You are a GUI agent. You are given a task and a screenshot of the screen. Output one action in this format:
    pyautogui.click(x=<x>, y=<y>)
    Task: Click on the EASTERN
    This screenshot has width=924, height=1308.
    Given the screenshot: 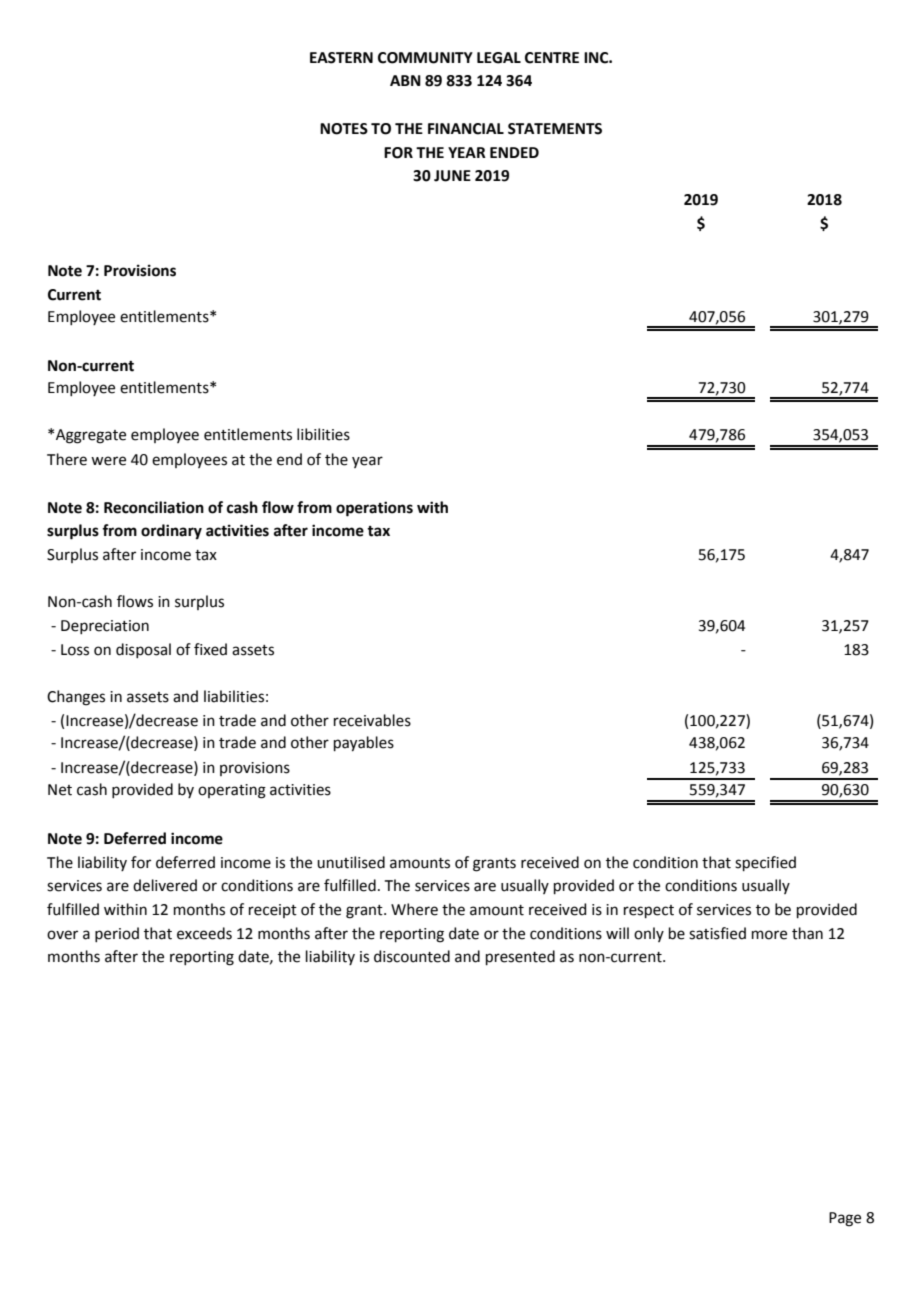 What is the action you would take?
    pyautogui.click(x=341, y=58)
